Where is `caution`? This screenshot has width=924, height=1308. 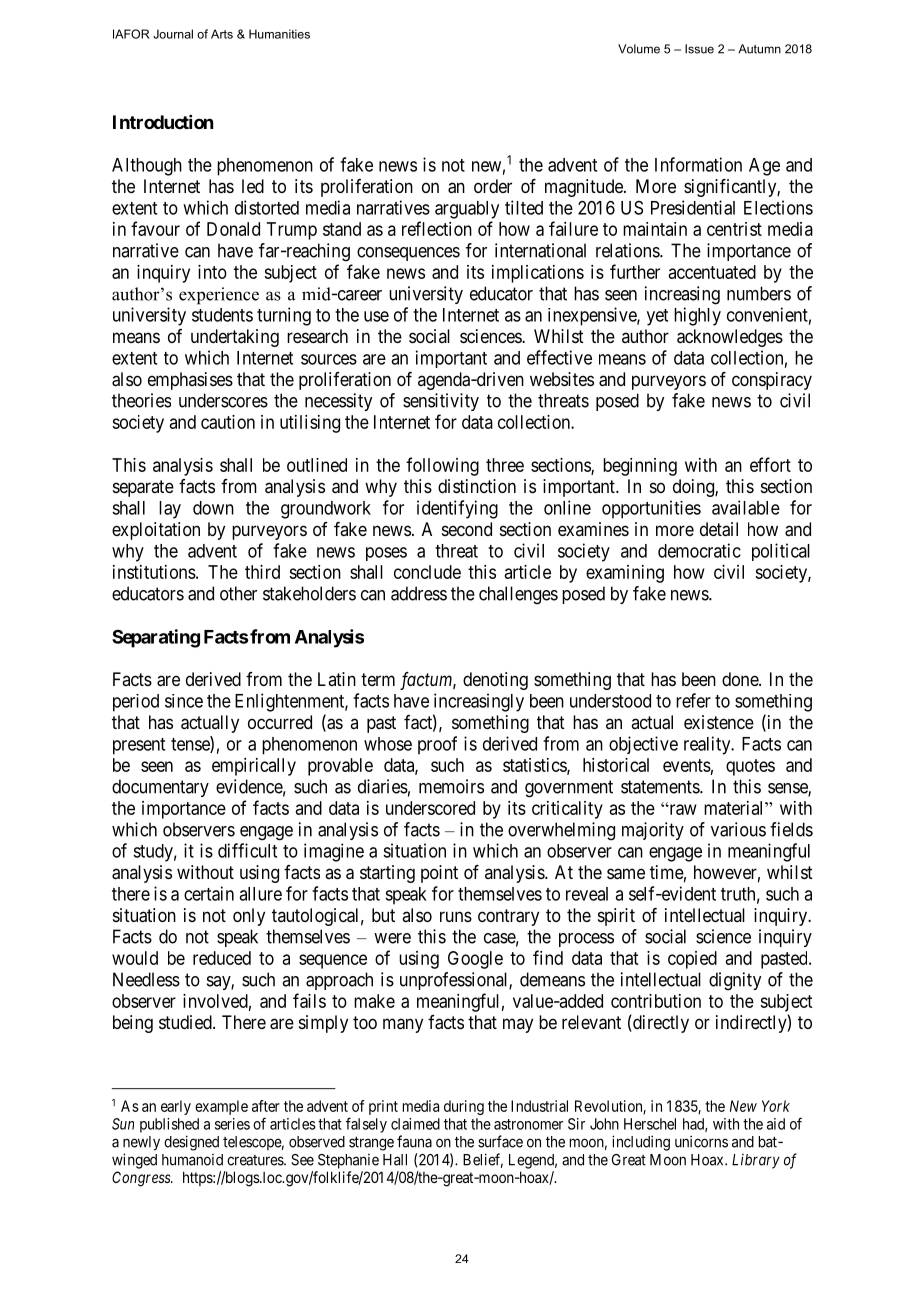 caution is located at coordinates (228, 422).
